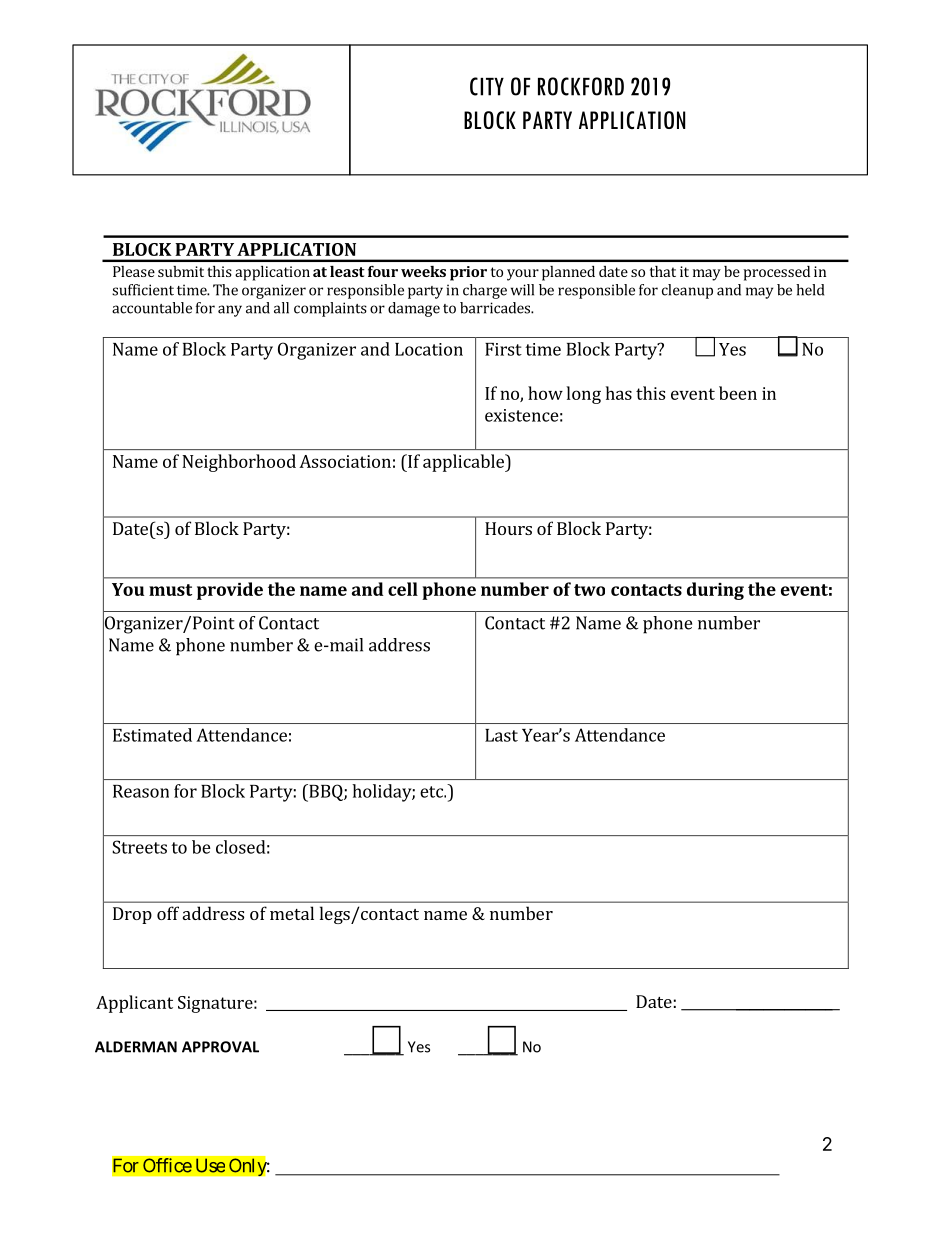 The height and width of the page is (1233, 952). What do you see at coordinates (239, 463) in the page?
I see `Neighborhood` at bounding box center [239, 463].
